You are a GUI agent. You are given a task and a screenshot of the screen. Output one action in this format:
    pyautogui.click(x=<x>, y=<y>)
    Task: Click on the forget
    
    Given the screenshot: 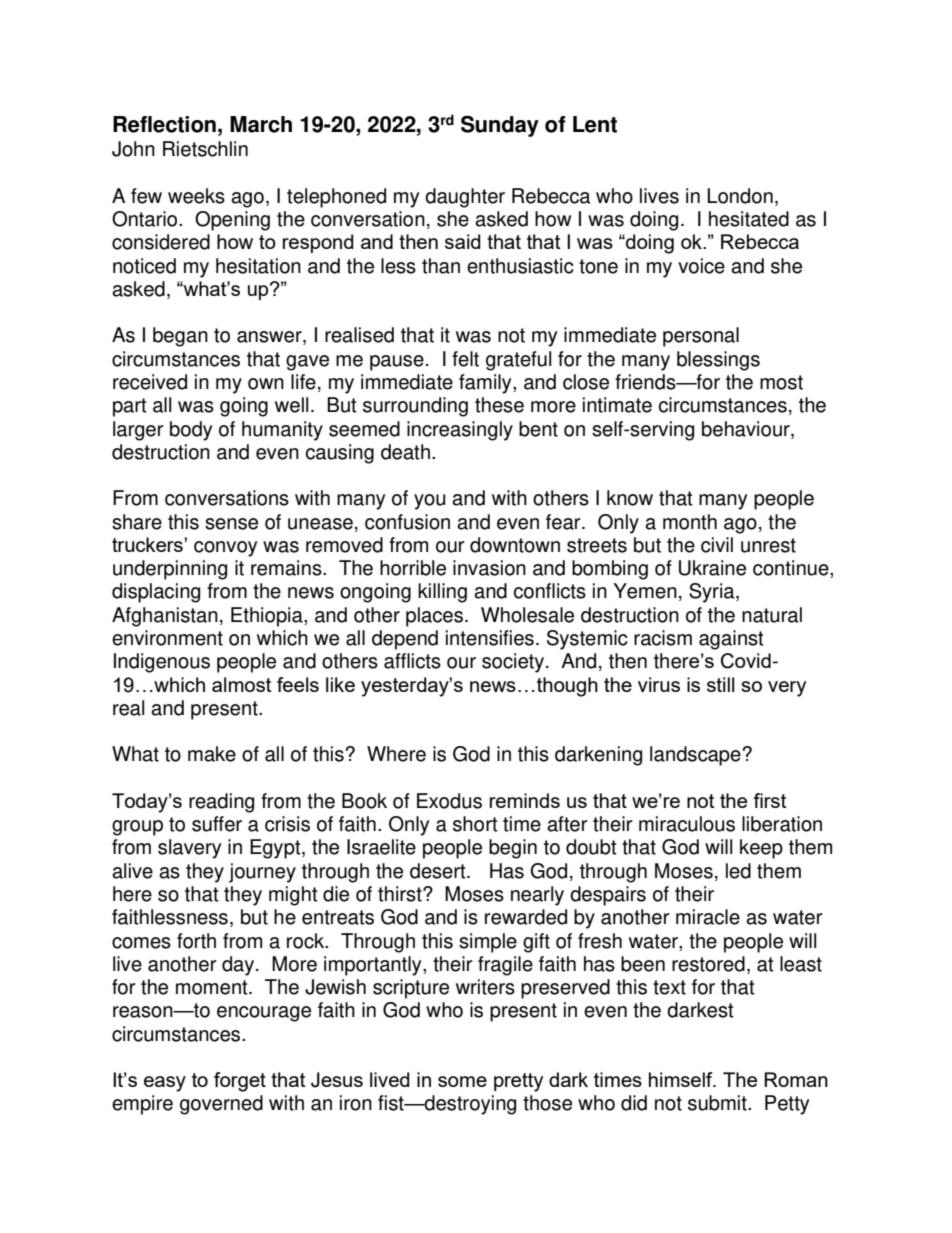 What is the action you would take?
    pyautogui.click(x=240, y=1082)
